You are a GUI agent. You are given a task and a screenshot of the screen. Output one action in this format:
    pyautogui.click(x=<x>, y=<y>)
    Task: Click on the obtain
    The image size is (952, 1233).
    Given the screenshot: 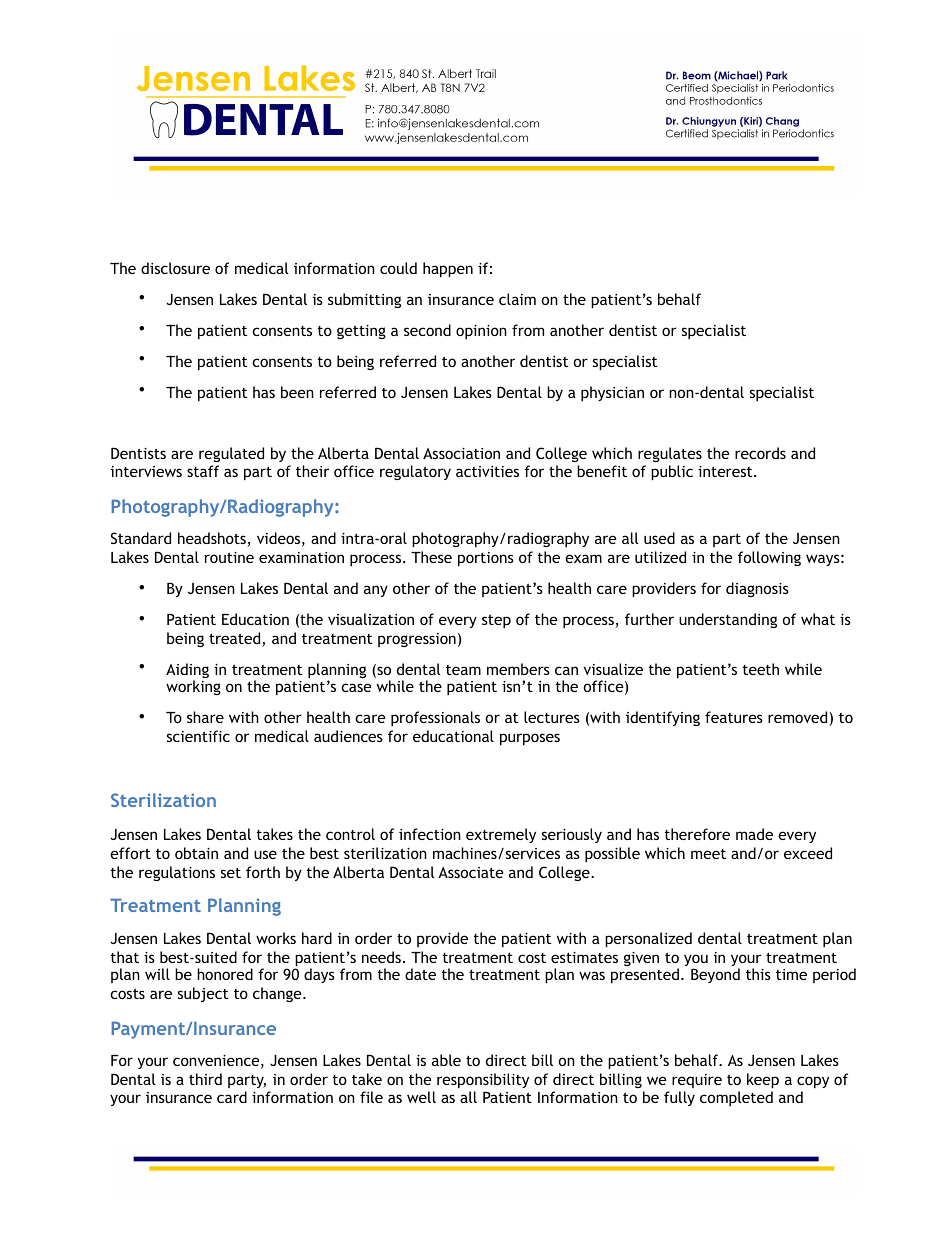 What is the action you would take?
    pyautogui.click(x=196, y=853)
